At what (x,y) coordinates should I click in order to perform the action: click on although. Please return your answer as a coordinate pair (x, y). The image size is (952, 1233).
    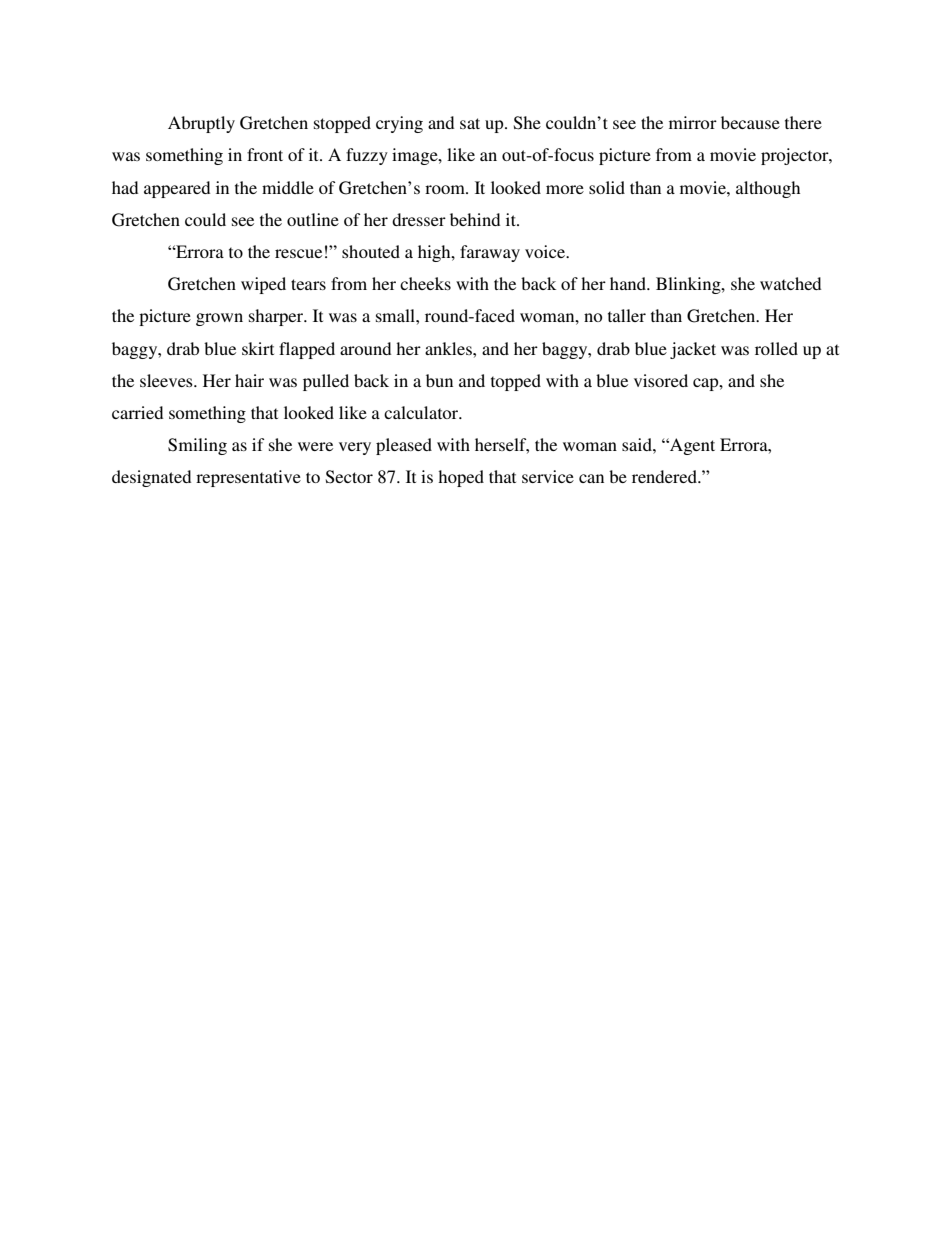
    Looking at the image, I should click on (768, 189).
